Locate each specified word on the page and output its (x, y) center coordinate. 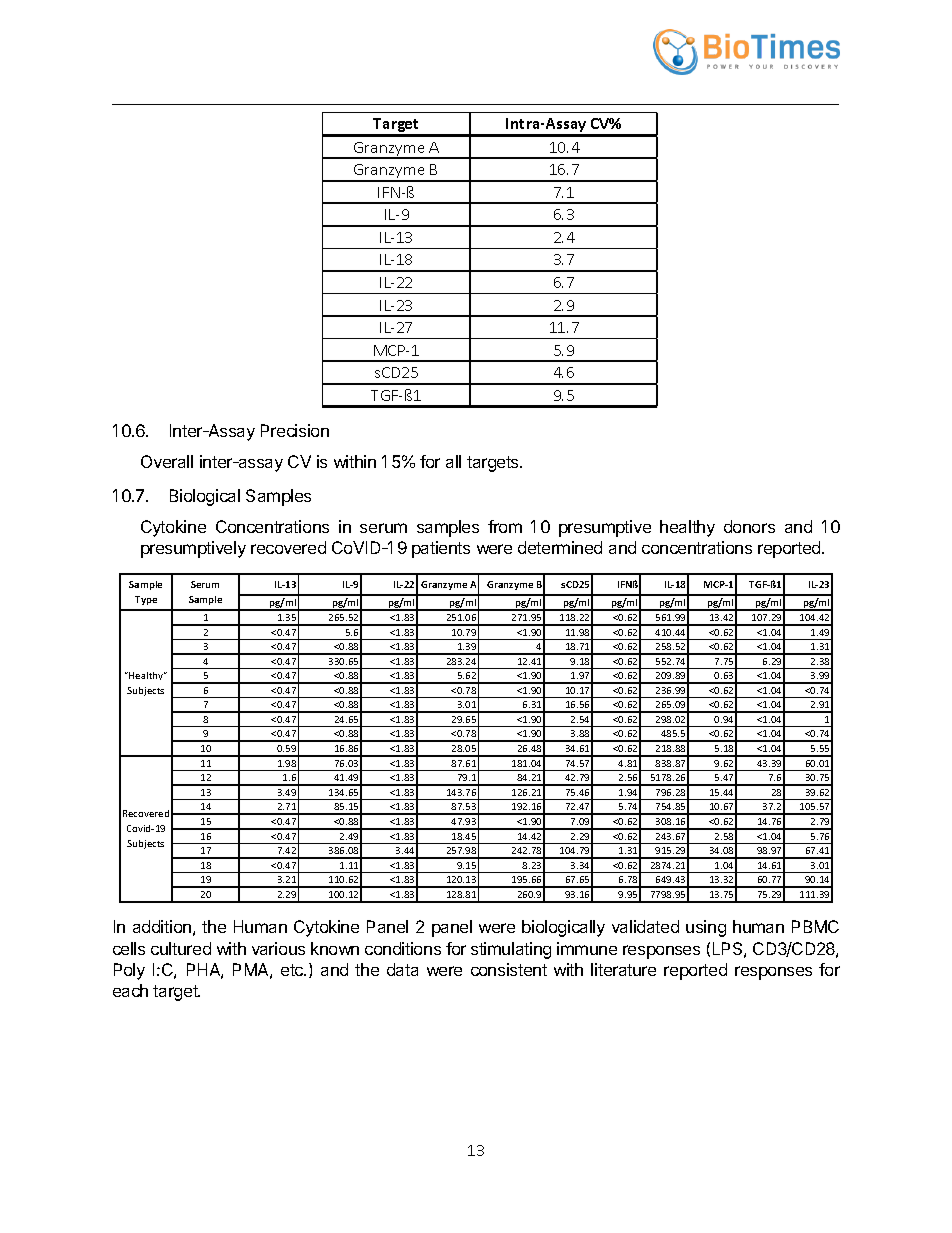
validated (645, 926)
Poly (129, 971)
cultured (181, 948)
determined (560, 547)
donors (749, 526)
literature (623, 969)
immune (587, 948)
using (706, 928)
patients (441, 549)
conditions (403, 948)
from (505, 526)
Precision (295, 430)
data (402, 969)
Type (146, 600)
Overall (167, 461)
